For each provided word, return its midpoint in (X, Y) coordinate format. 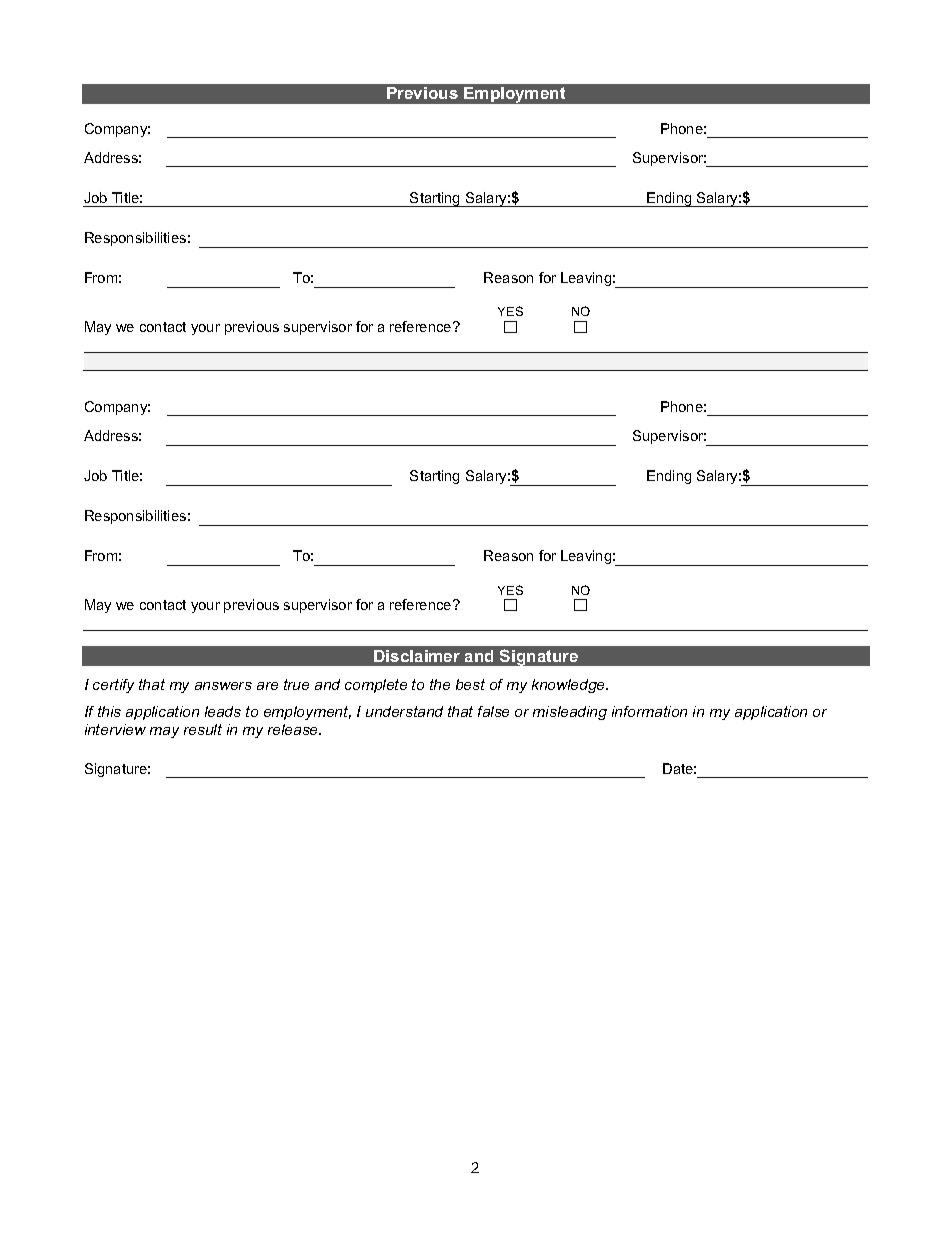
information (649, 711)
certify (113, 686)
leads (223, 711)
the (440, 684)
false (493, 711)
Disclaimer (417, 656)
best (470, 684)
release (294, 729)
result (203, 729)
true (296, 684)
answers (223, 686)
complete (376, 686)
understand (404, 711)
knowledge (570, 686)
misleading (570, 713)
